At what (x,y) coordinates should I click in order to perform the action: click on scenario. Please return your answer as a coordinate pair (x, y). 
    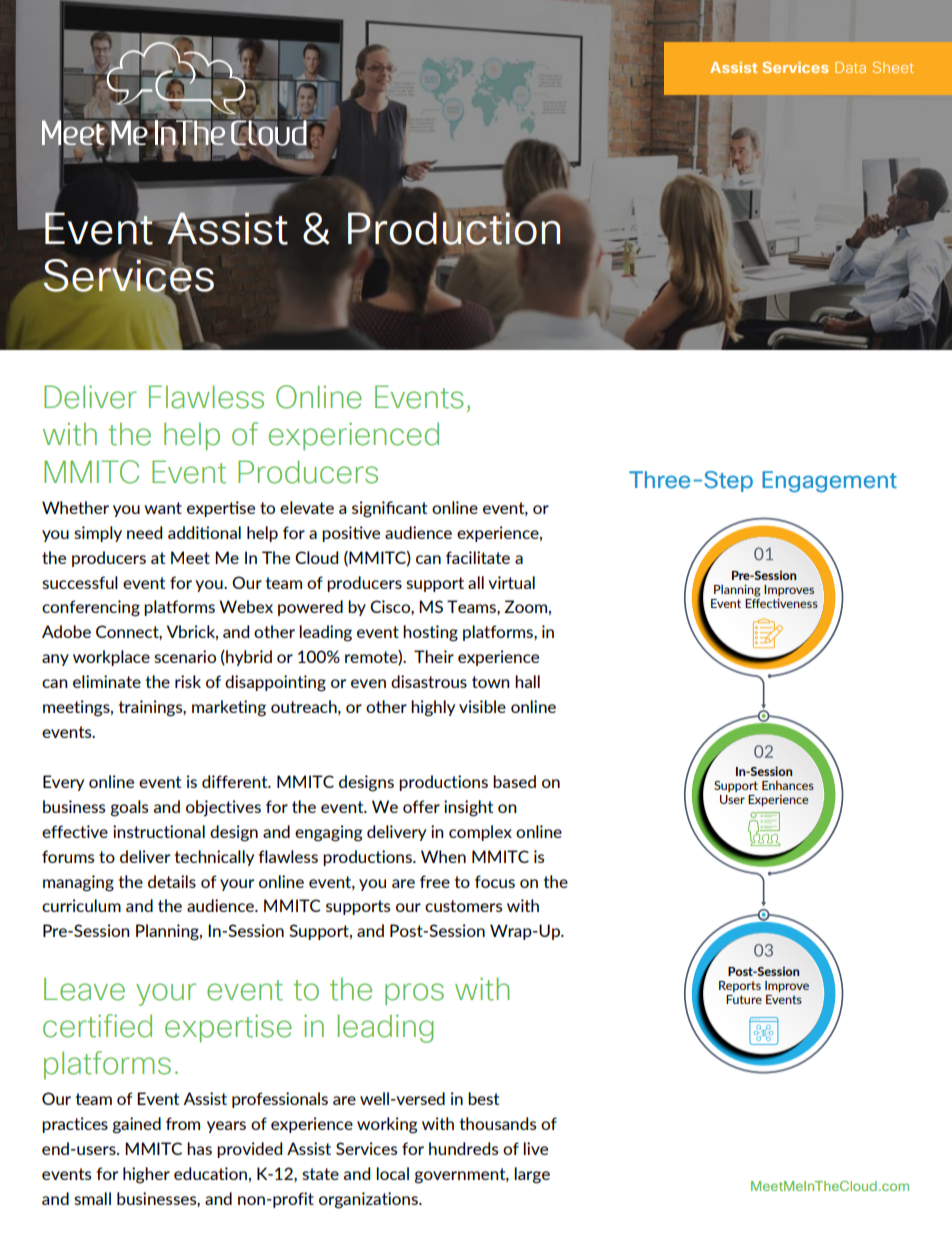
    Looking at the image, I should click on (185, 656).
